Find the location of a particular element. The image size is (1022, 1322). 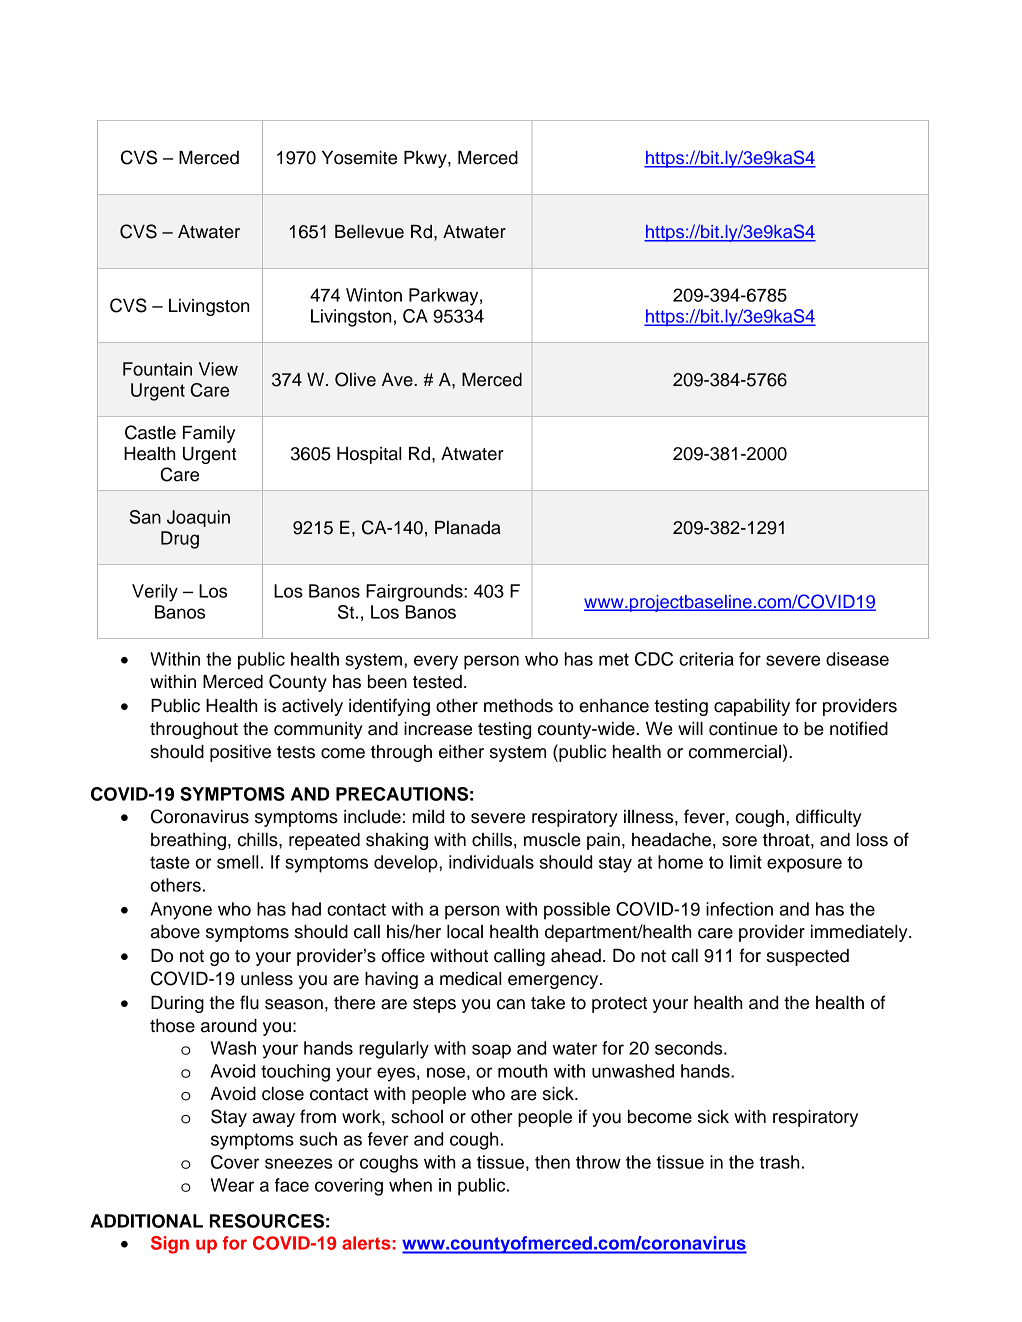

methods is located at coordinates (518, 706).
